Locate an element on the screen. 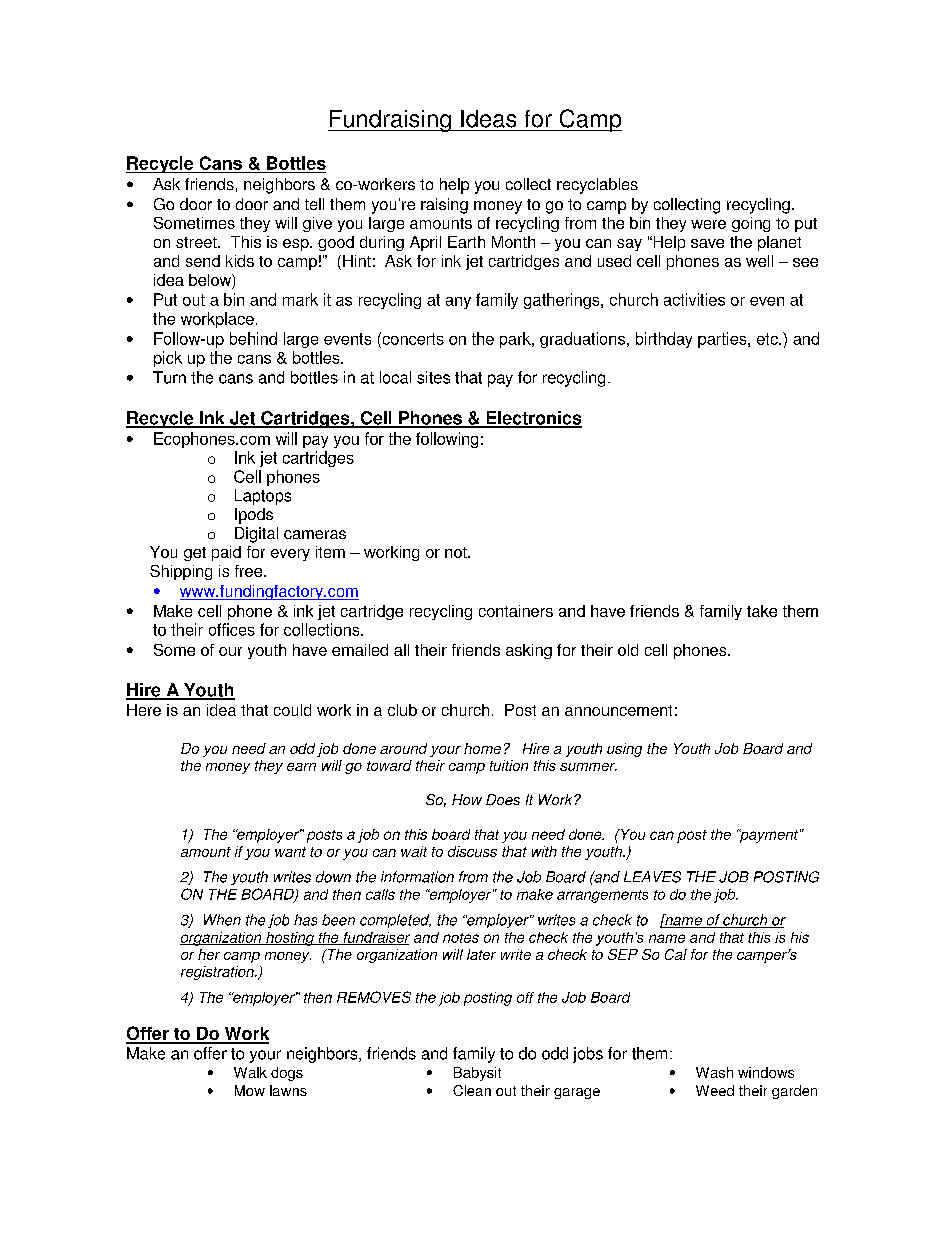 This screenshot has width=952, height=1233. Earth is located at coordinates (466, 242).
